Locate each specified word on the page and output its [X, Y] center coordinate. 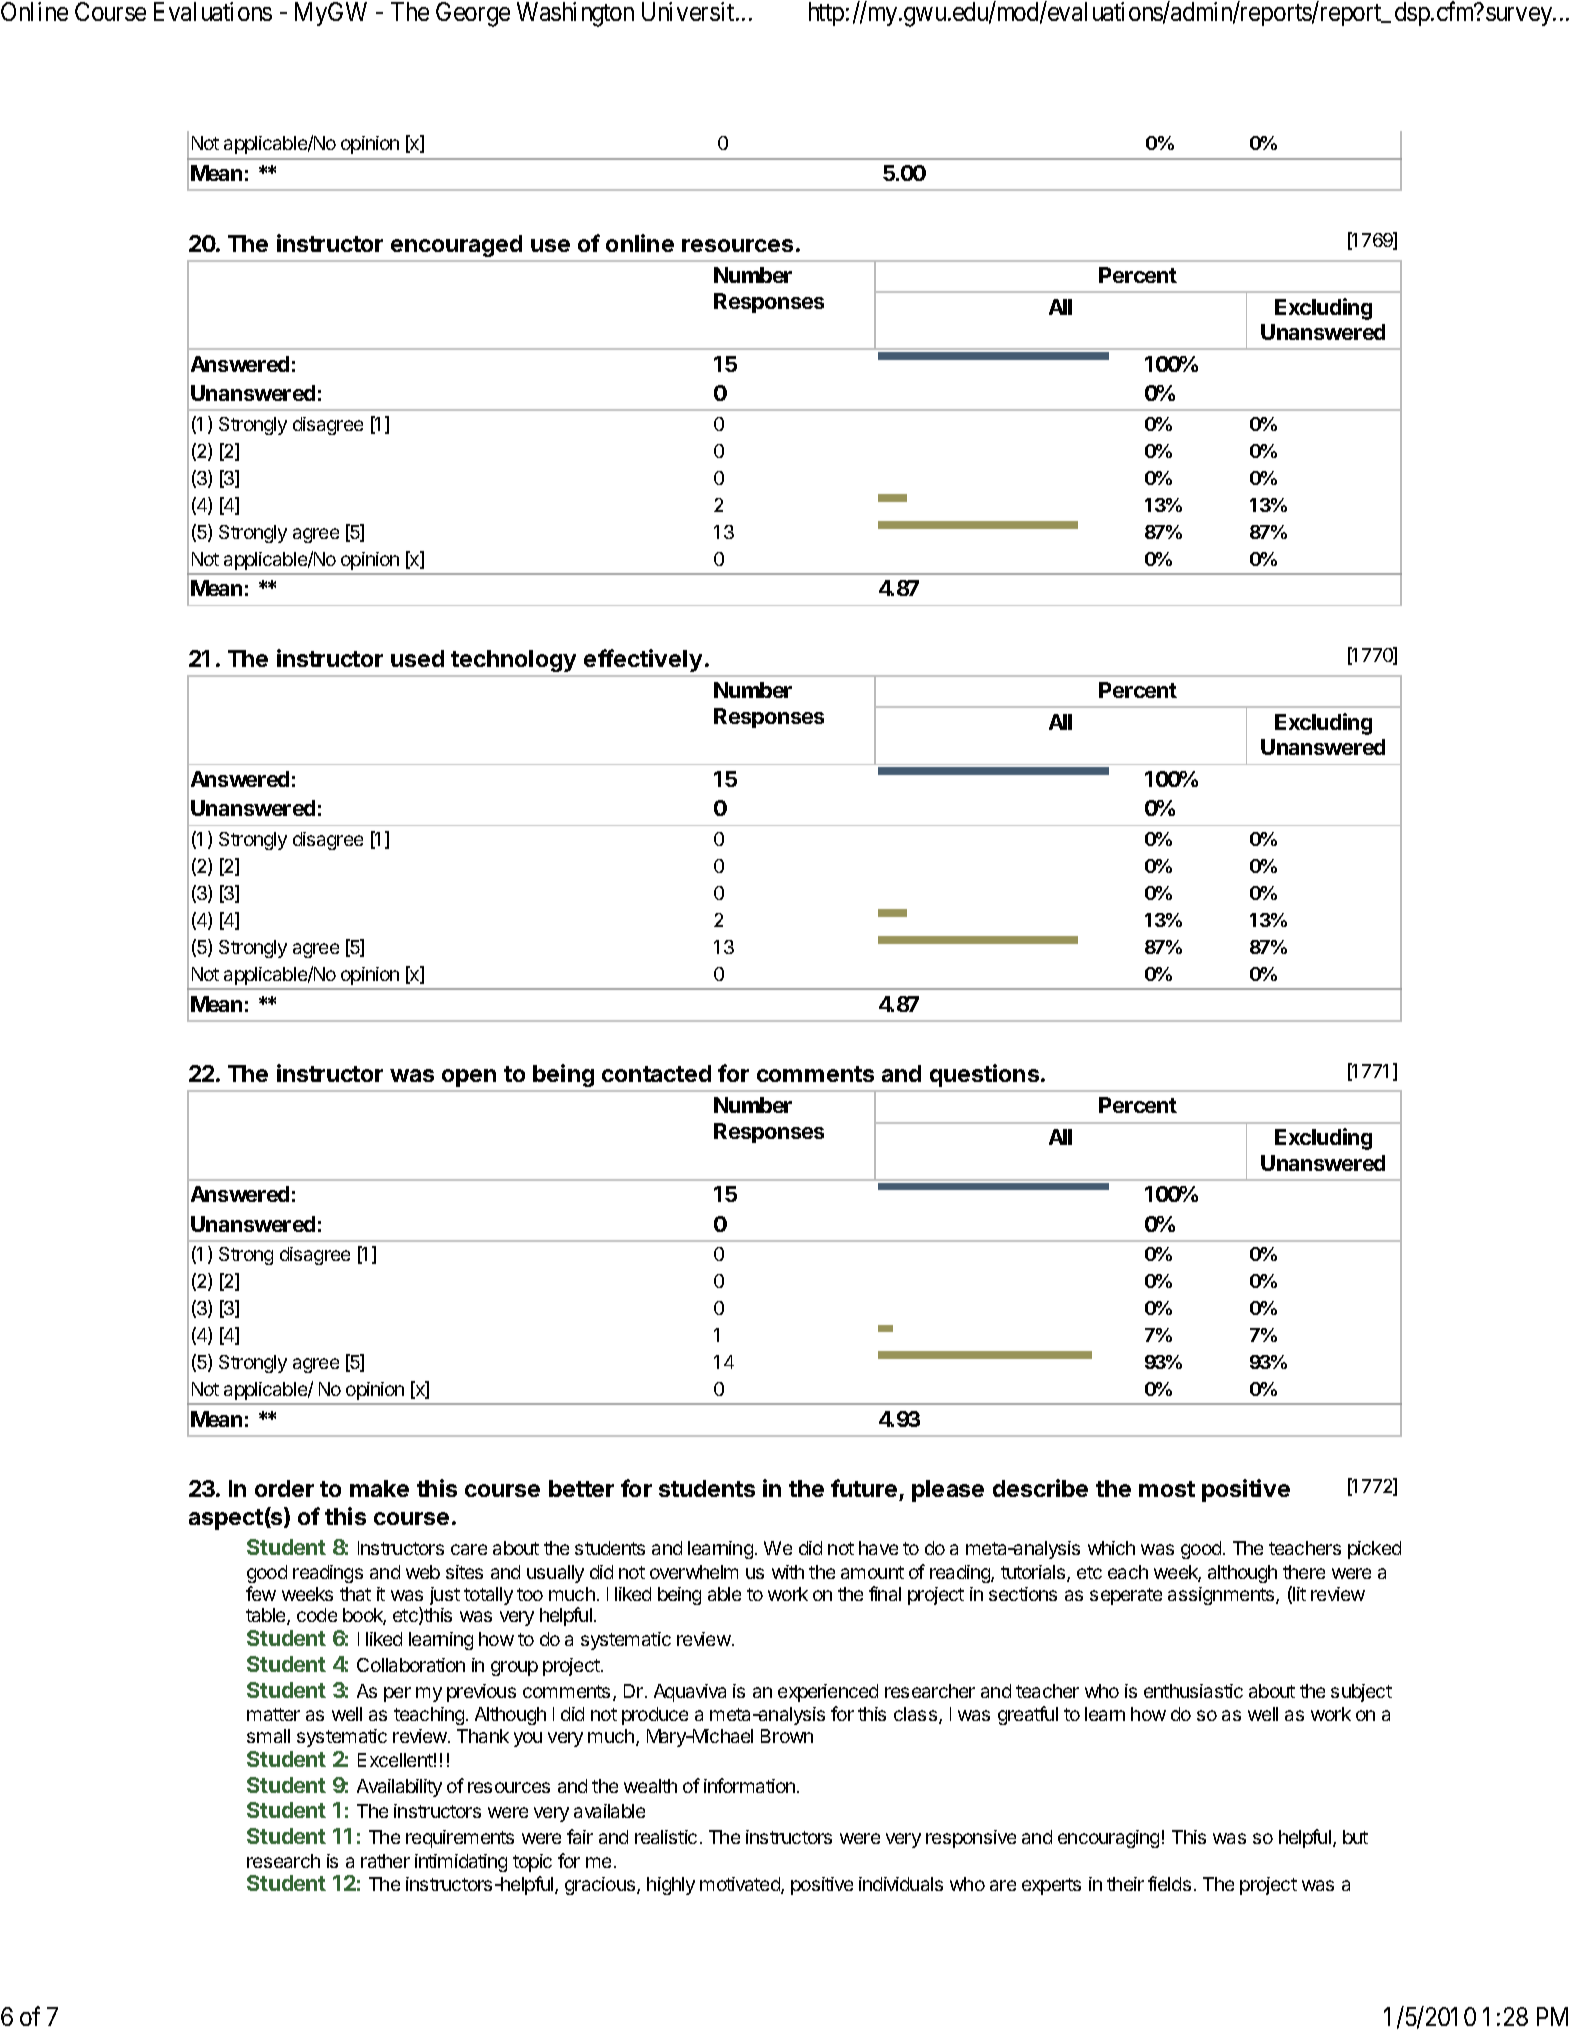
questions [984, 1075]
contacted [656, 1073]
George [473, 14]
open [469, 1078]
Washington [575, 14]
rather [385, 1861]
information [749, 1785]
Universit [689, 11]
